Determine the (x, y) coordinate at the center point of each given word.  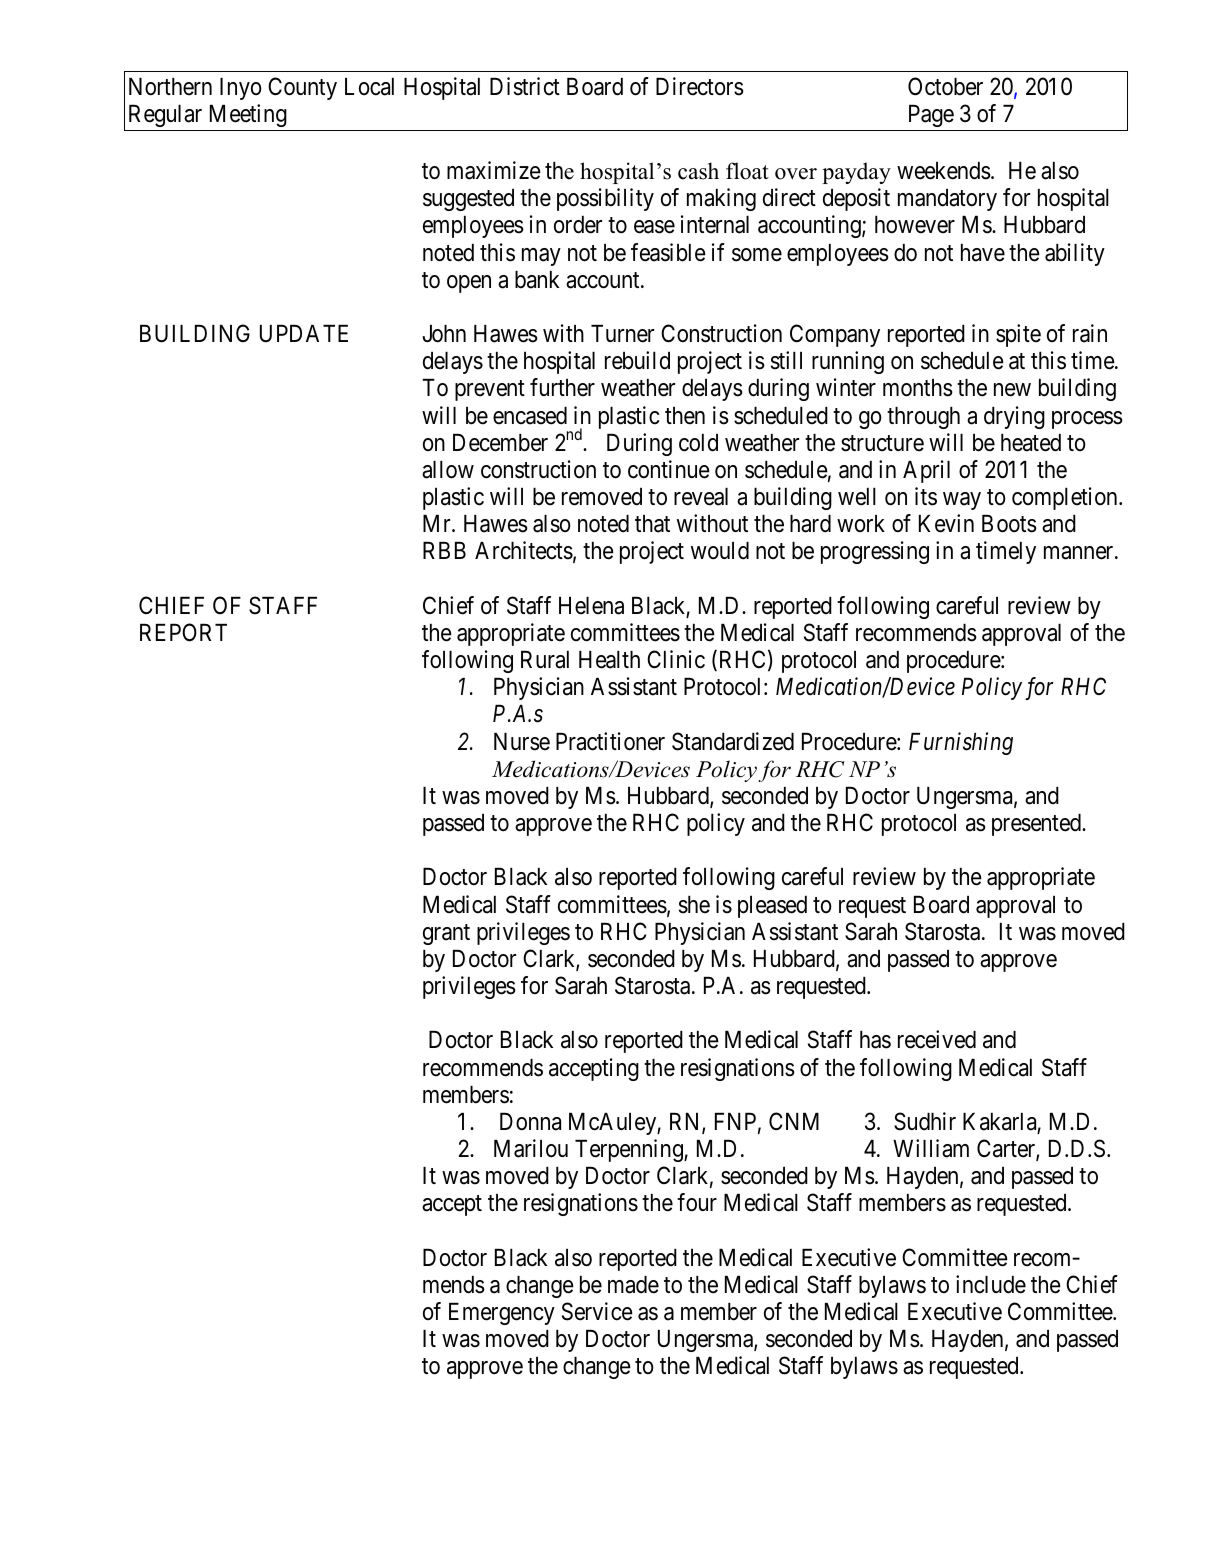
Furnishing (961, 743)
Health (609, 660)
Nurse (522, 742)
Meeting (248, 115)
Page (931, 116)
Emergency (502, 1314)
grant (446, 934)
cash (698, 171)
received (937, 1039)
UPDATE (304, 334)
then (685, 416)
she (694, 905)
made (633, 1285)
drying (1014, 417)
